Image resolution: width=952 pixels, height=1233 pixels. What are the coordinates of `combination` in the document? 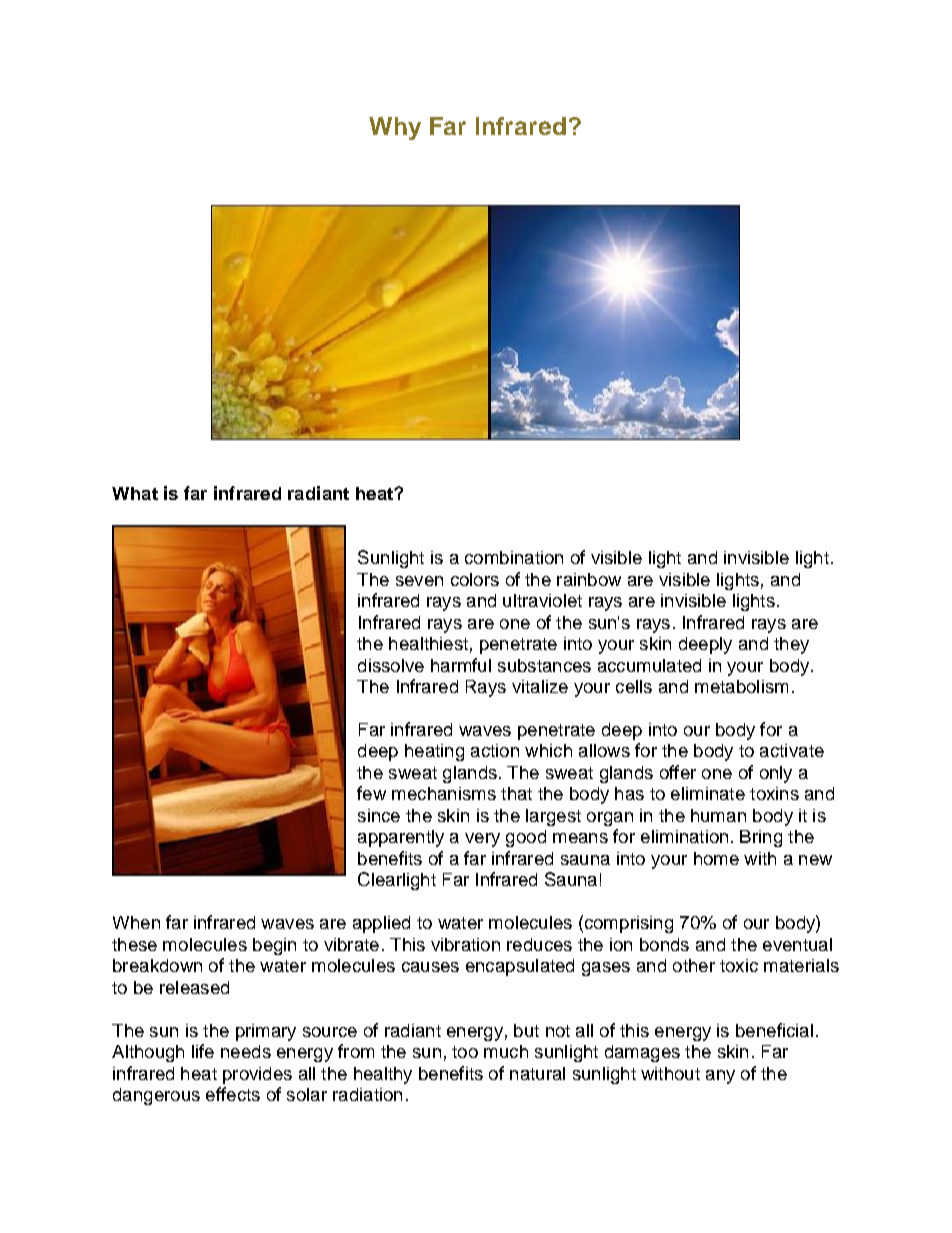 It's located at (514, 557).
